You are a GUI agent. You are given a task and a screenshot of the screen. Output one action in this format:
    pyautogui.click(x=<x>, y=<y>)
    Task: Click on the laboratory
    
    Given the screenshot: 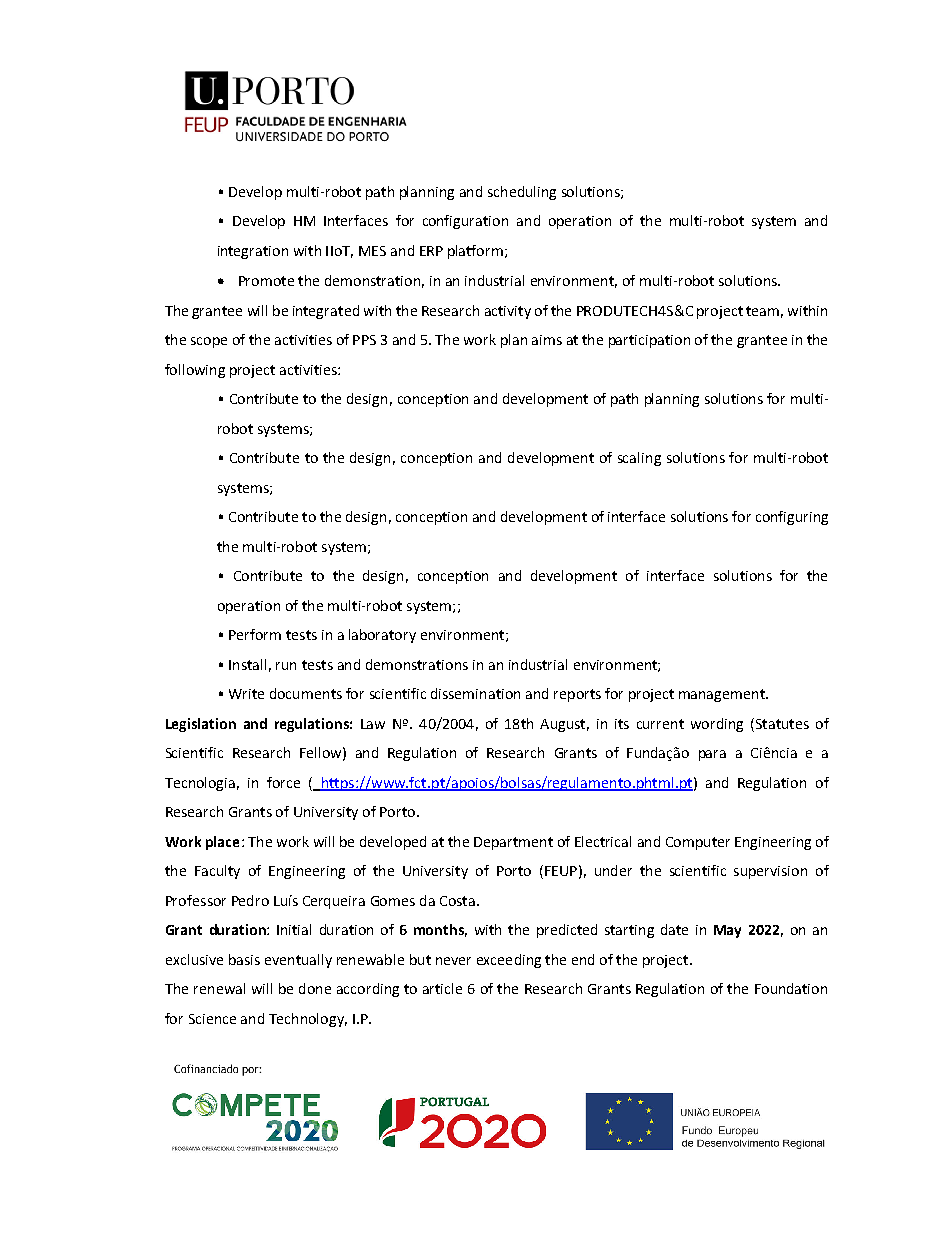 What is the action you would take?
    pyautogui.click(x=382, y=636)
